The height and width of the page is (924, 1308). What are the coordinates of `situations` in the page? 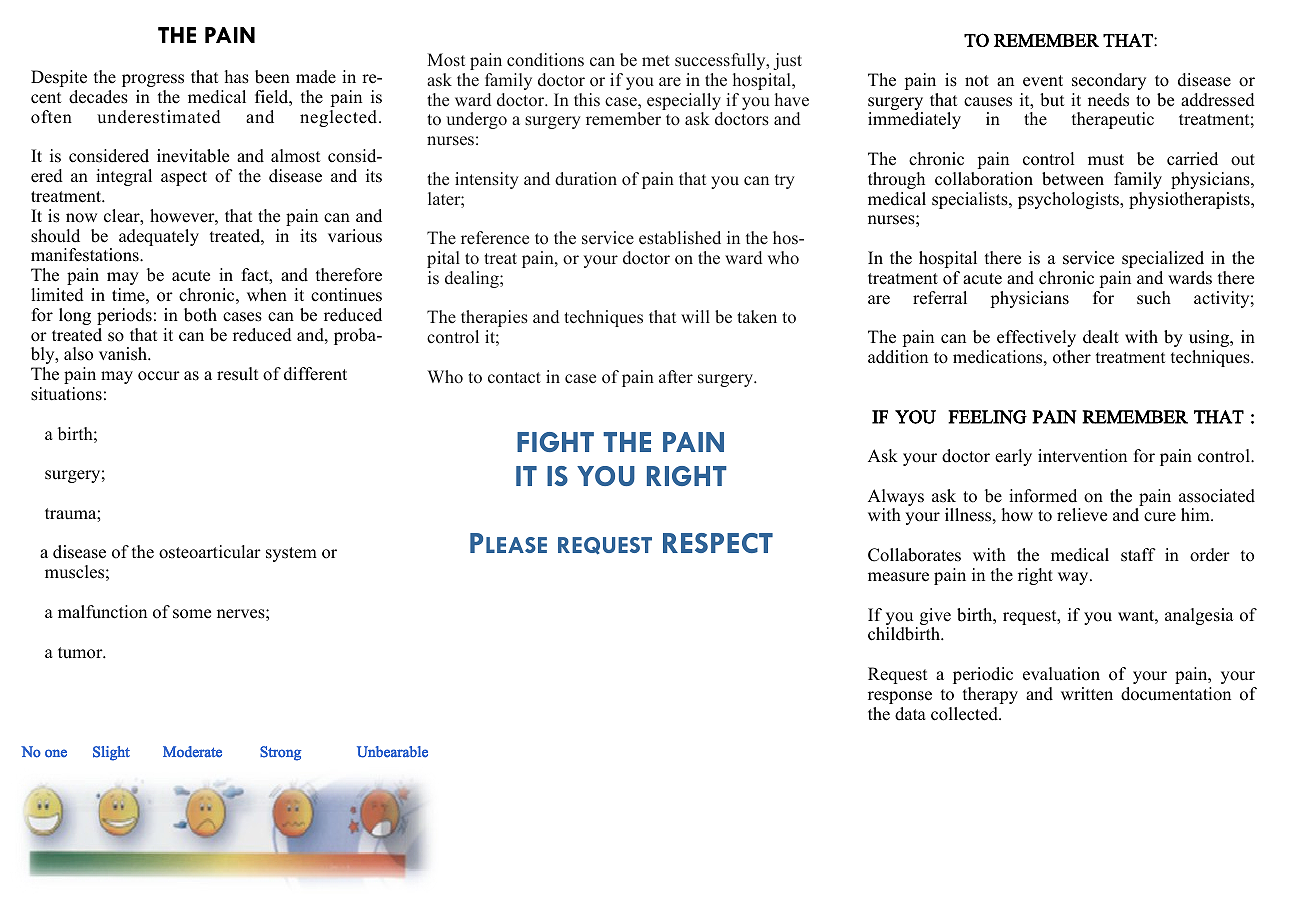 It's located at (66, 394).
